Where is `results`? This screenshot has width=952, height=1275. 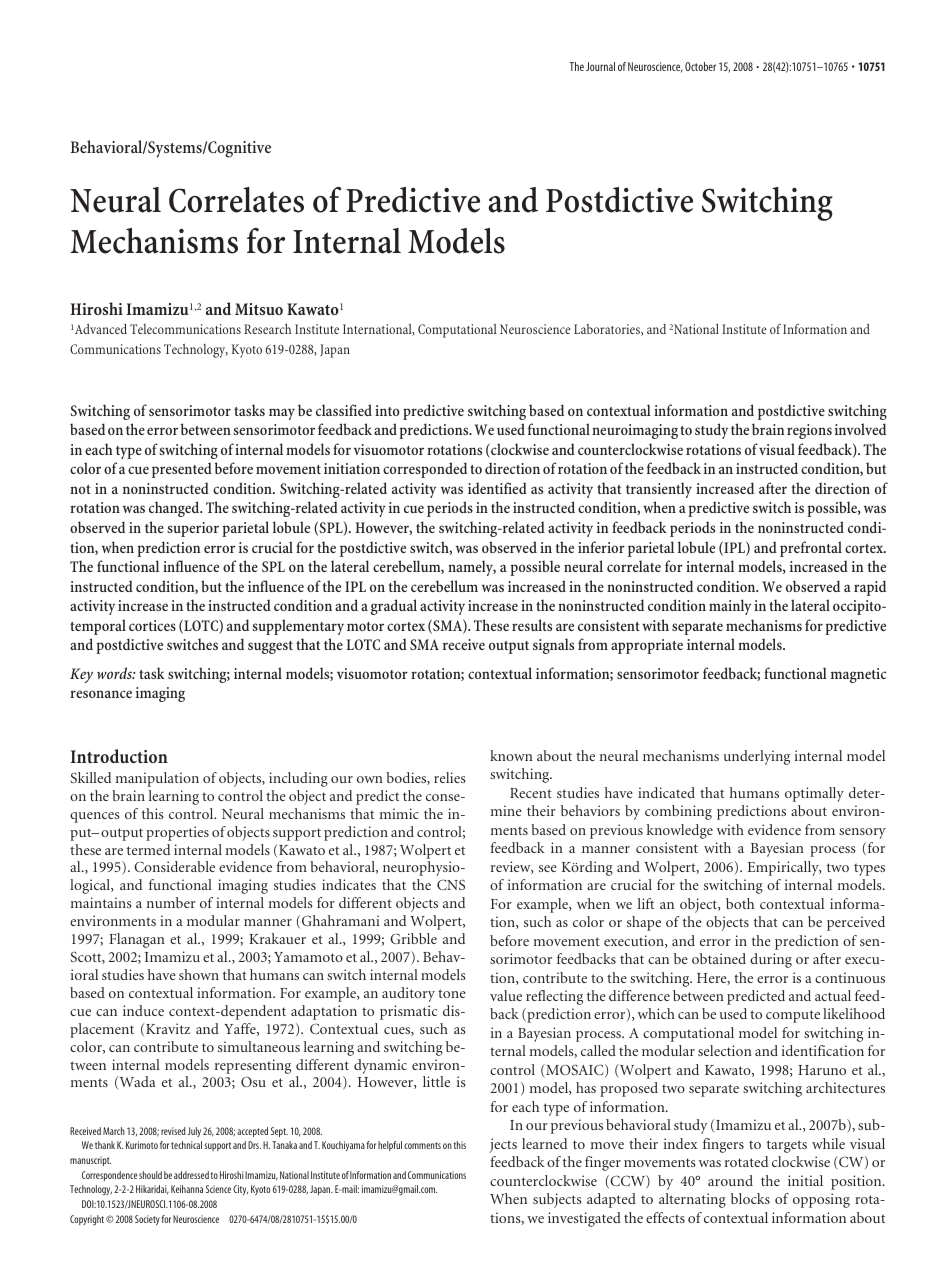 results is located at coordinates (532, 625).
